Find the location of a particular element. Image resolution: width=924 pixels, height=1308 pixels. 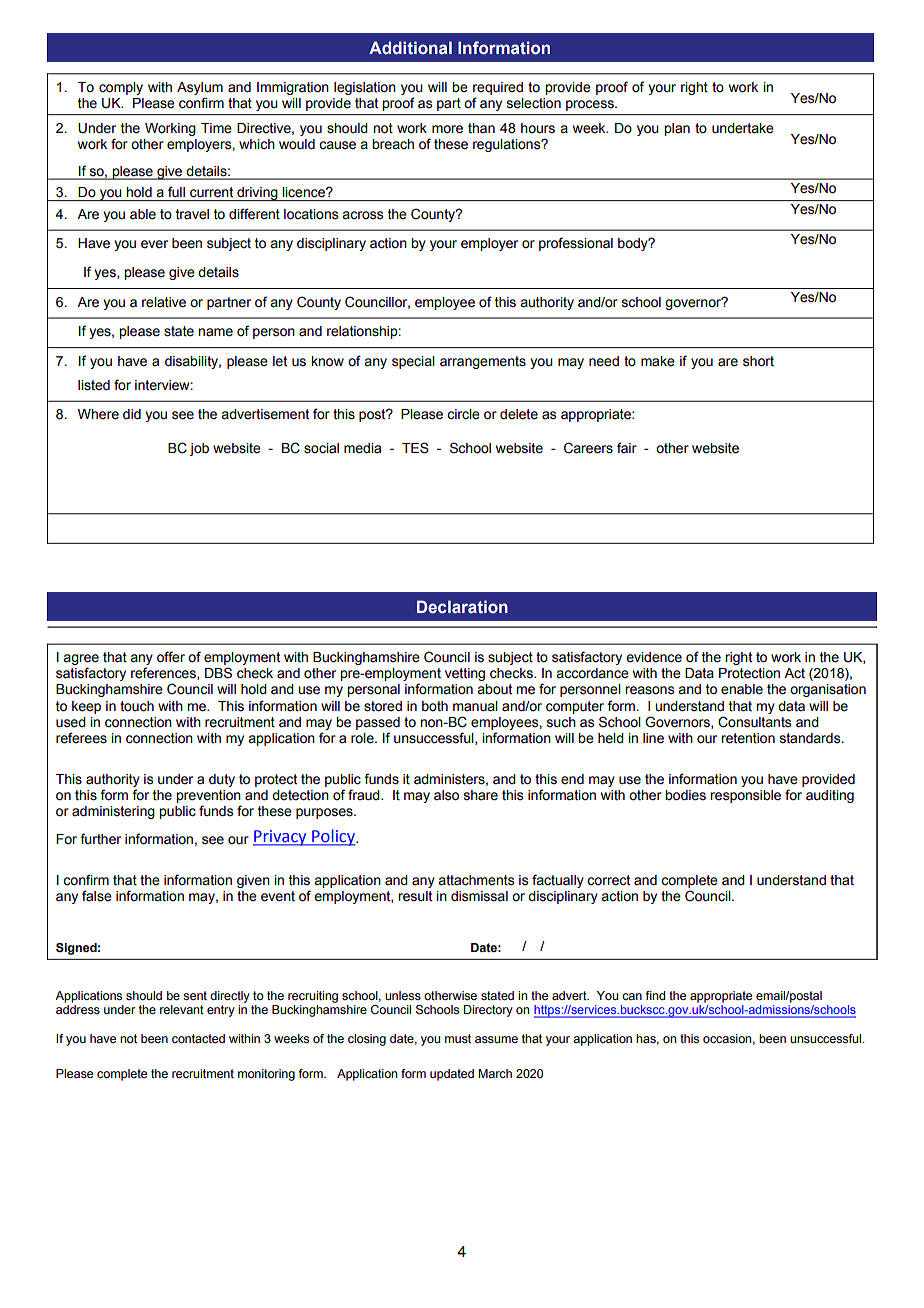

must is located at coordinates (458, 1038).
